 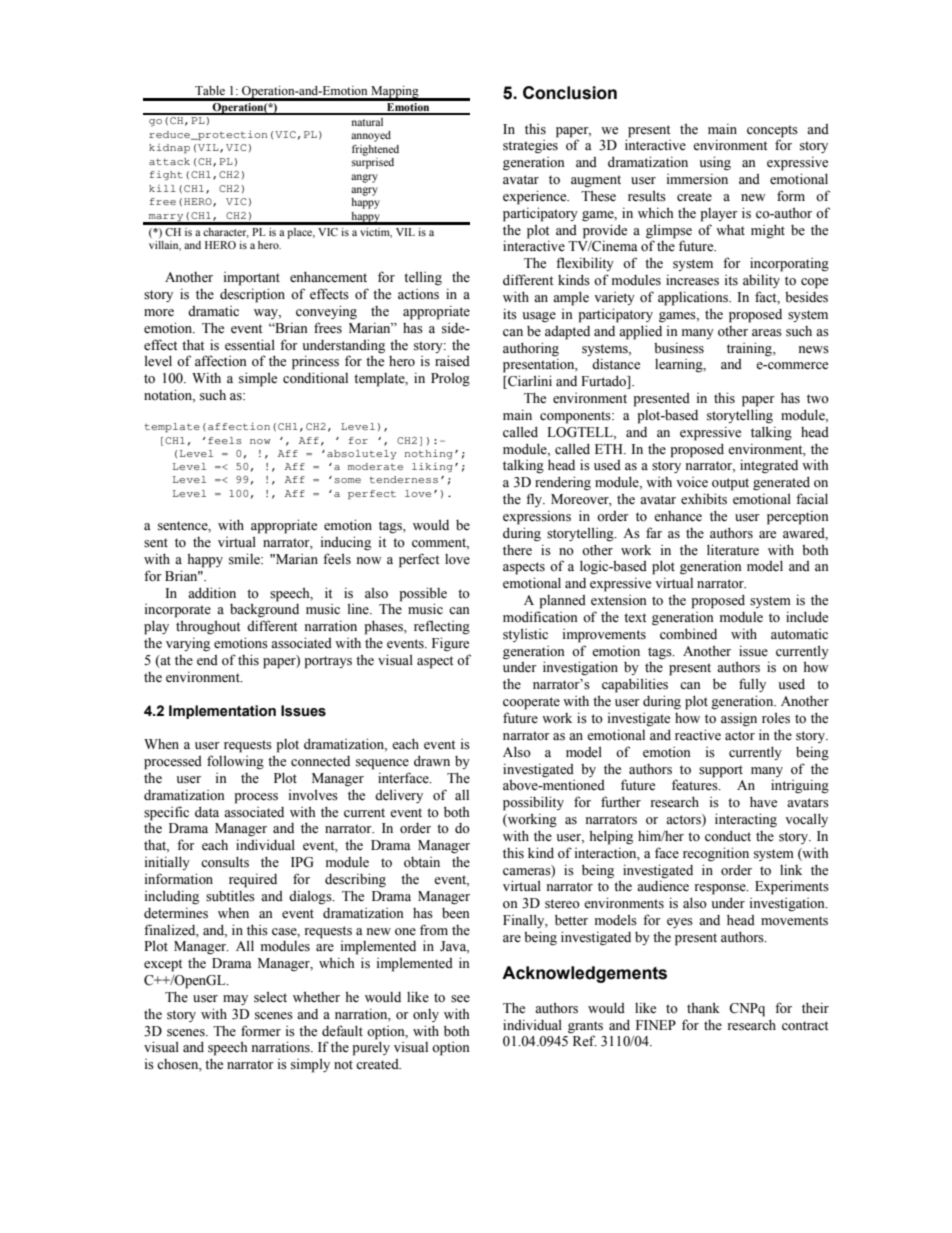 I want to click on nothing, so click(x=429, y=454).
